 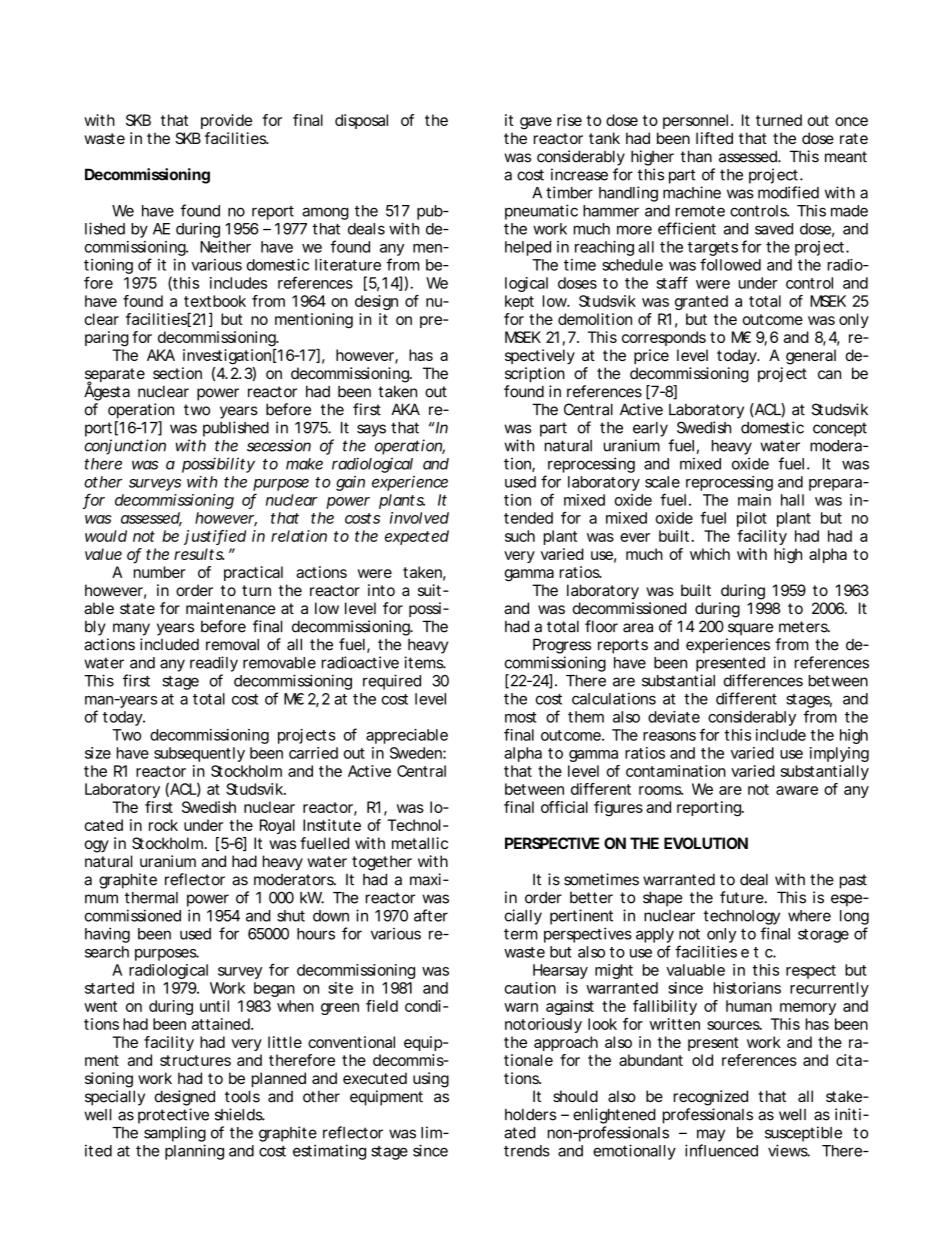 I want to click on protective, so click(x=173, y=1116).
